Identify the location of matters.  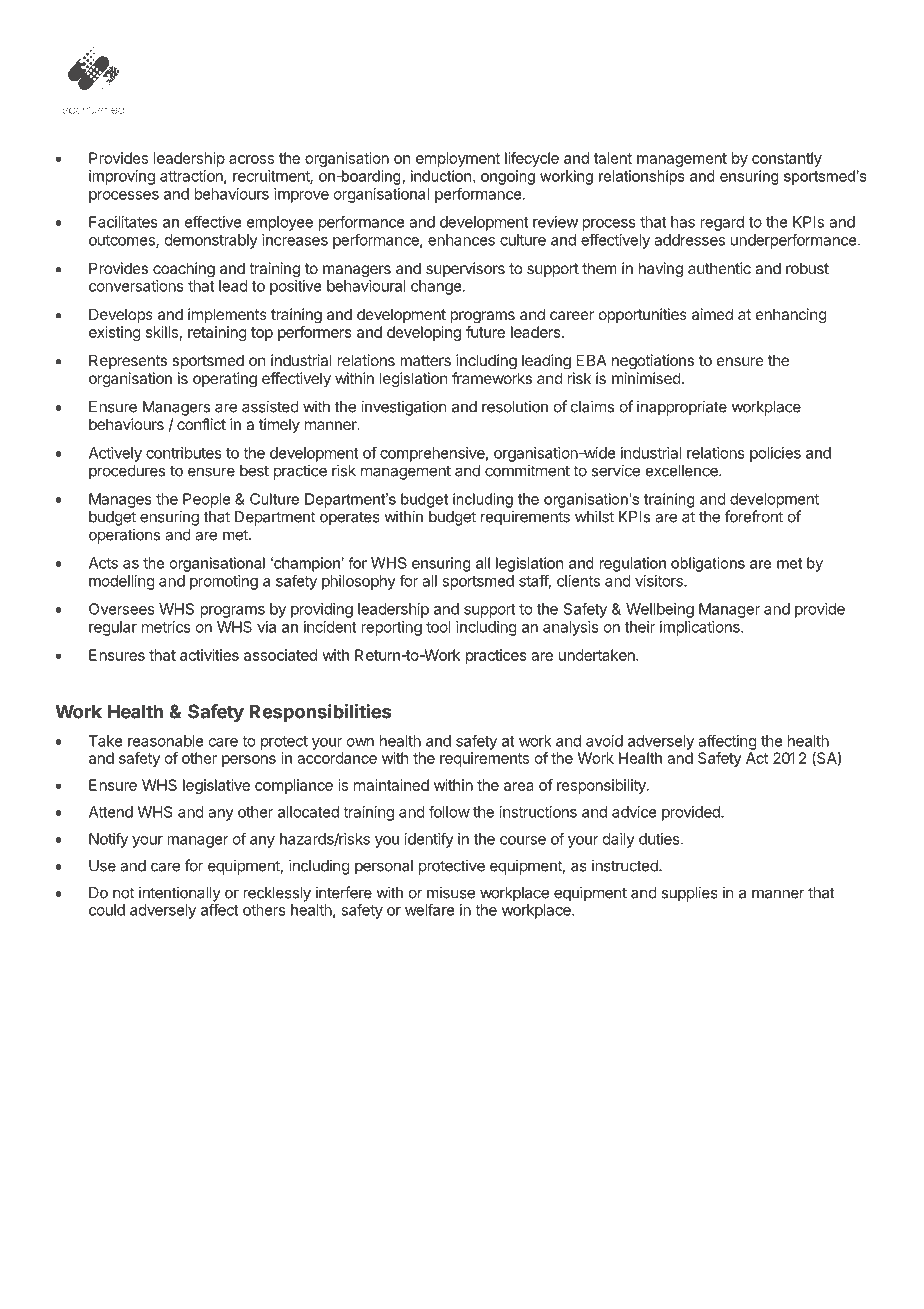
(426, 360).
